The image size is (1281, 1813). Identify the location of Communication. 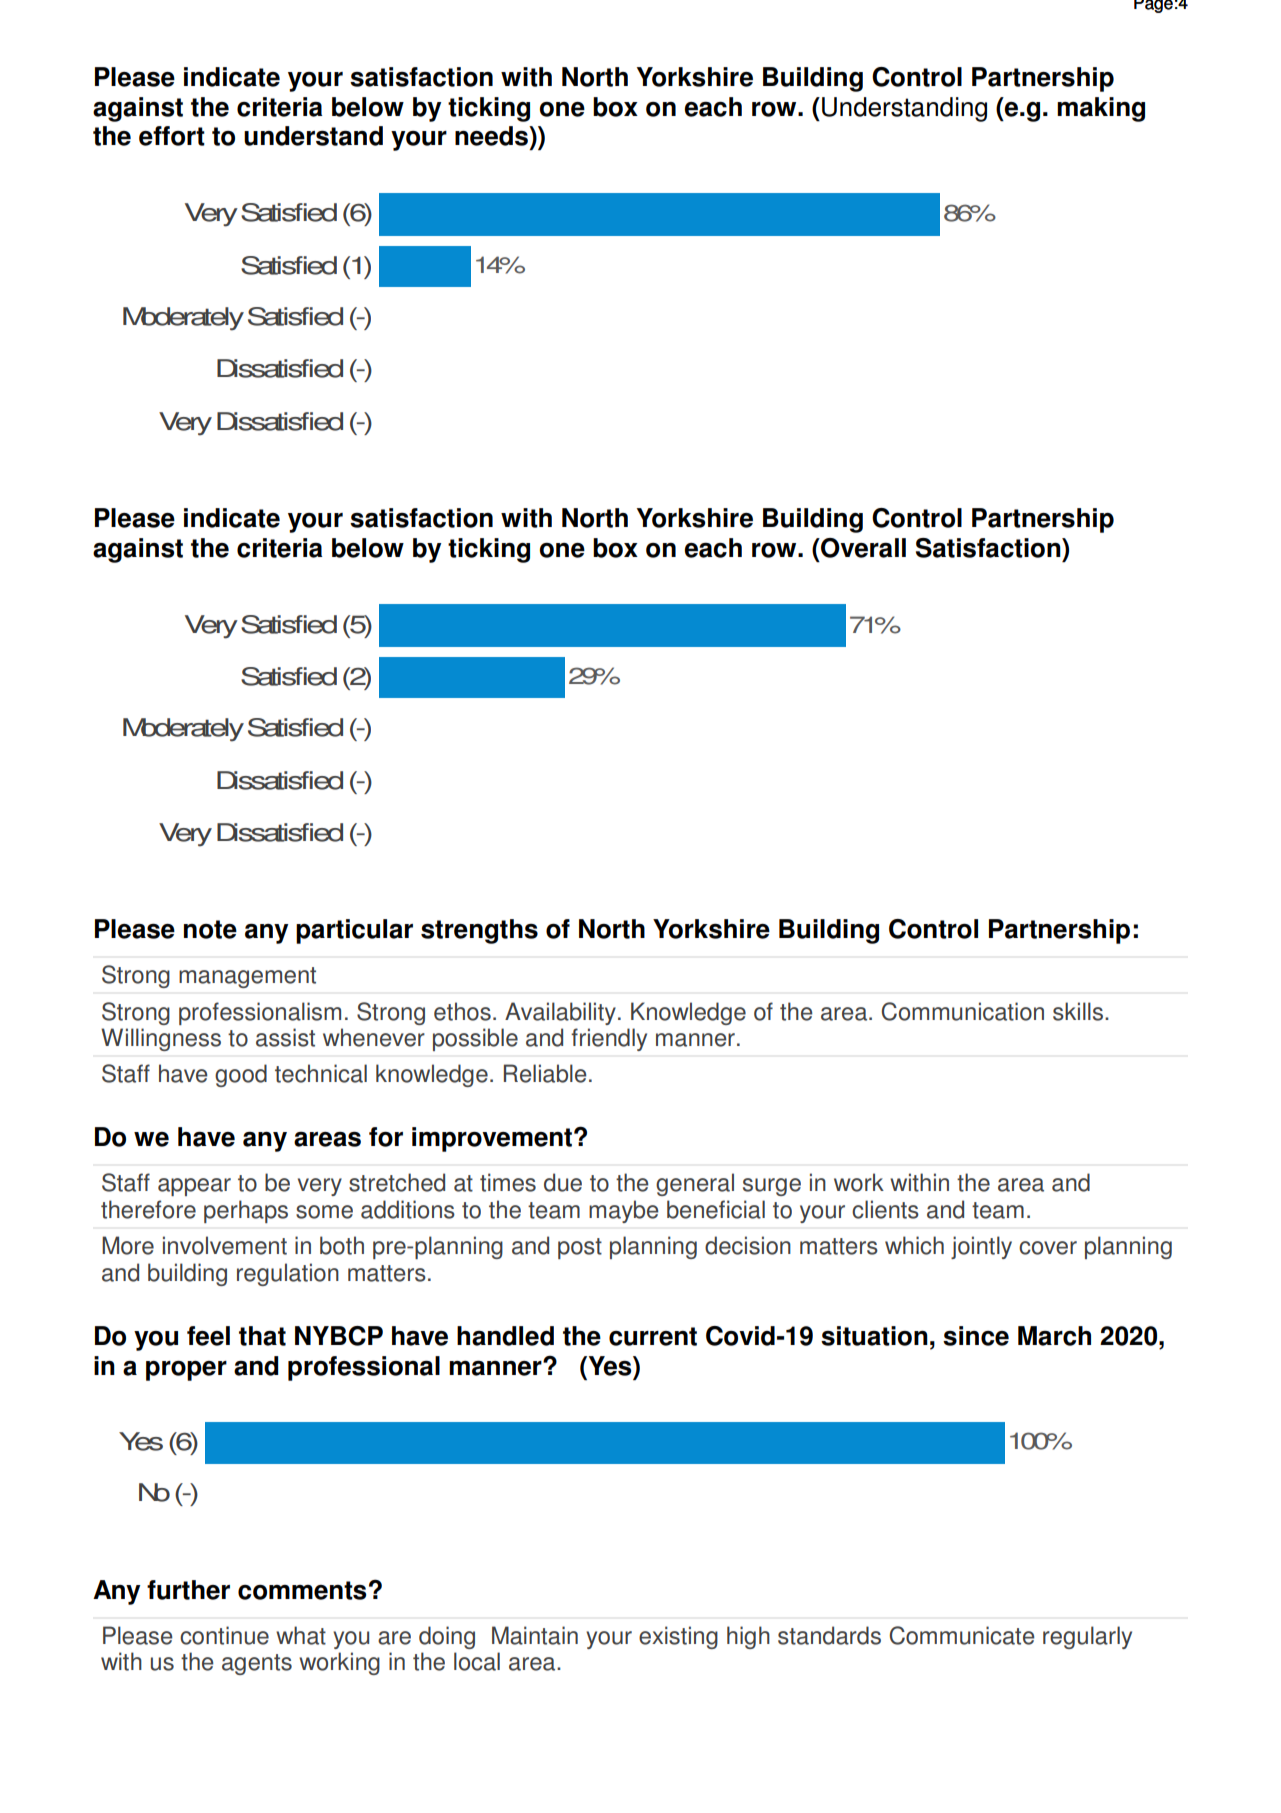
(962, 1011).
